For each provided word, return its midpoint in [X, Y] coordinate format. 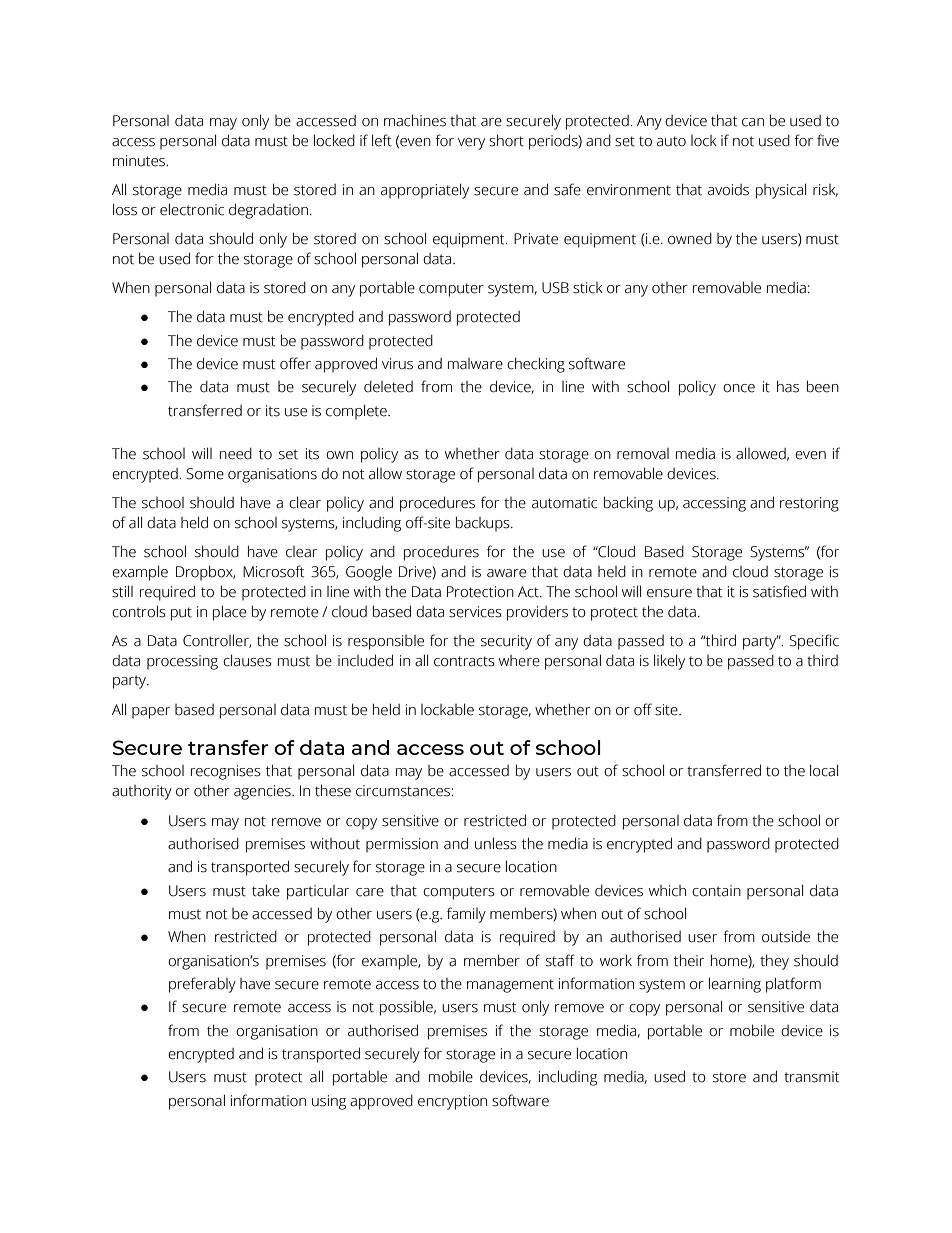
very [471, 144]
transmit [811, 1077]
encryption [452, 1102]
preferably [202, 985]
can [753, 122]
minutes [140, 161]
